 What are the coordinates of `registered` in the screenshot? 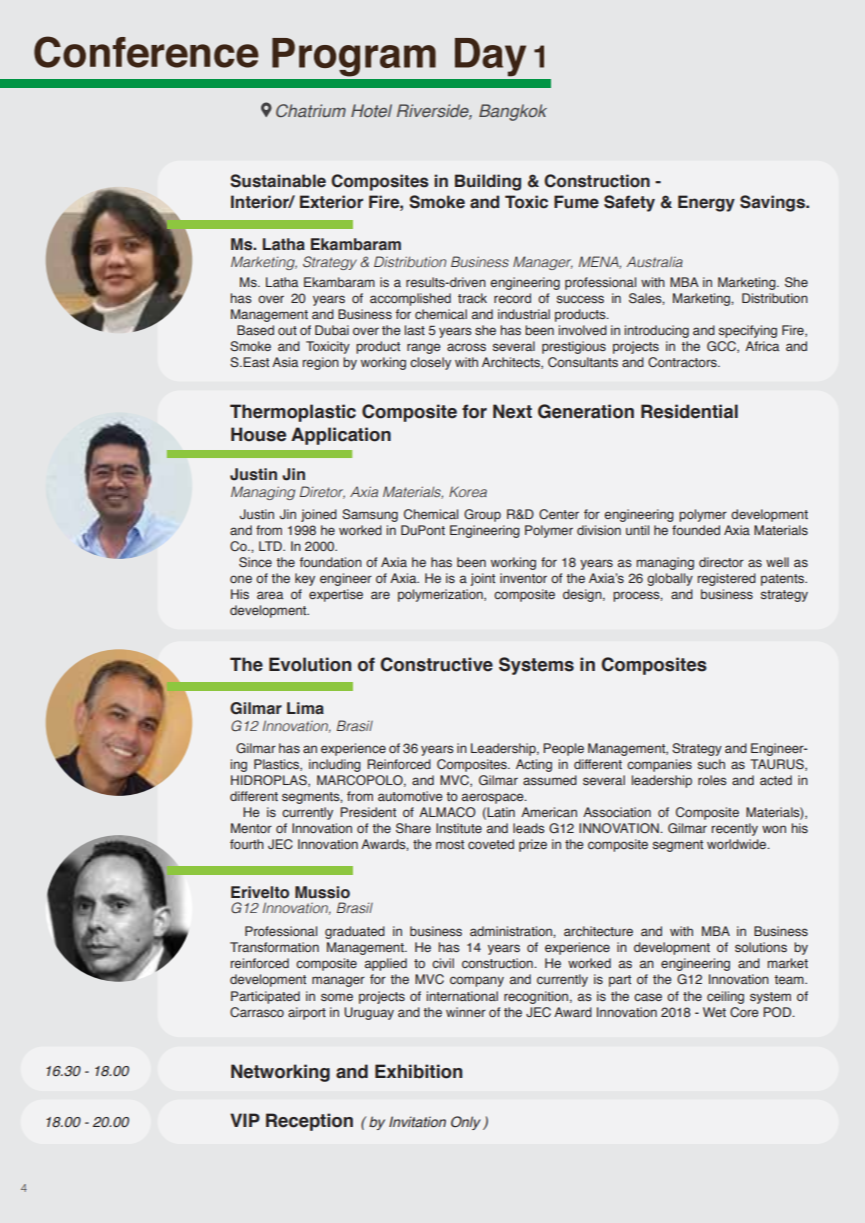 It's located at (727, 579).
